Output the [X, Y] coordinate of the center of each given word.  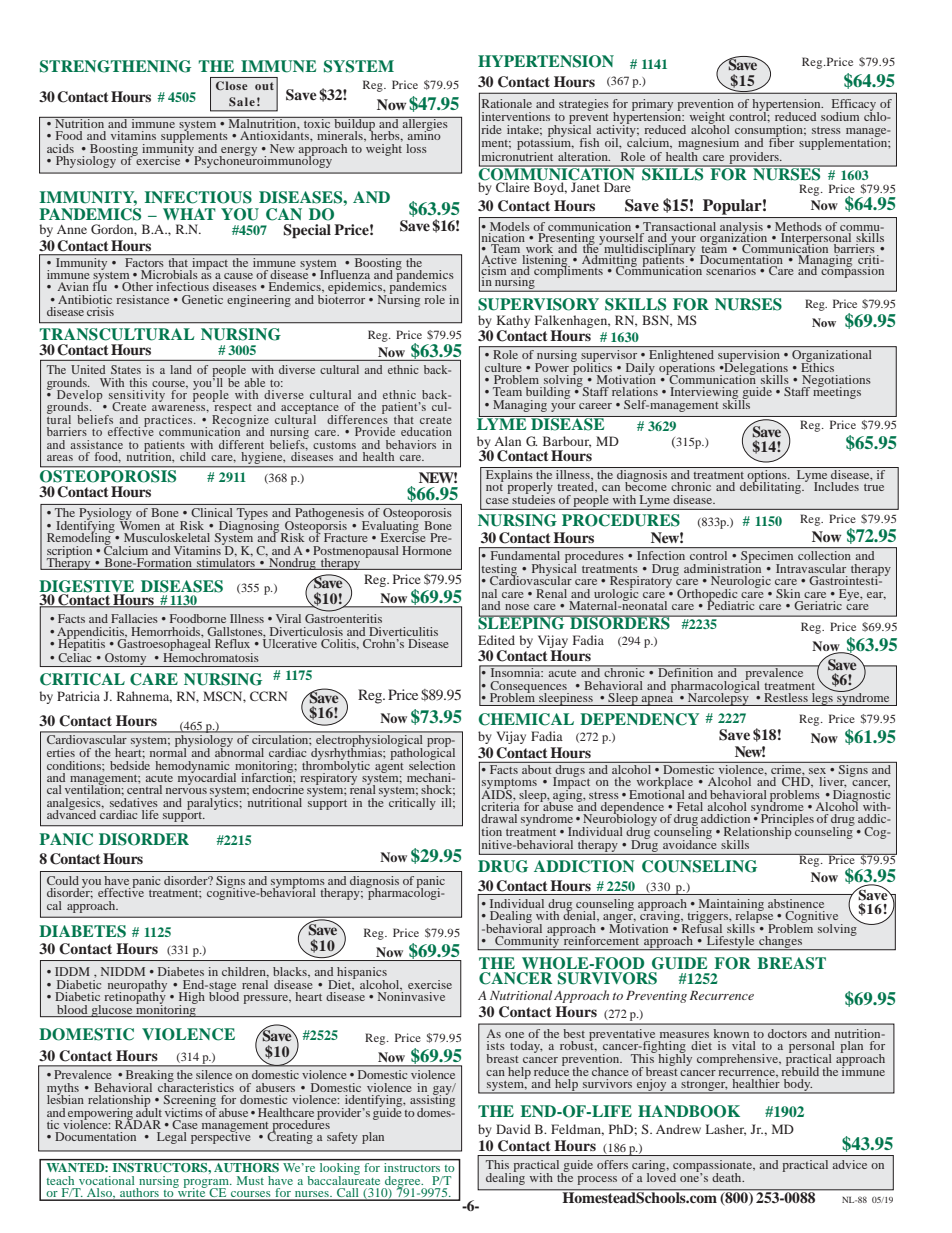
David [513, 1129]
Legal [172, 1138]
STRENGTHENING [115, 66]
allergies [425, 125]
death [728, 1177]
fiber [781, 141]
